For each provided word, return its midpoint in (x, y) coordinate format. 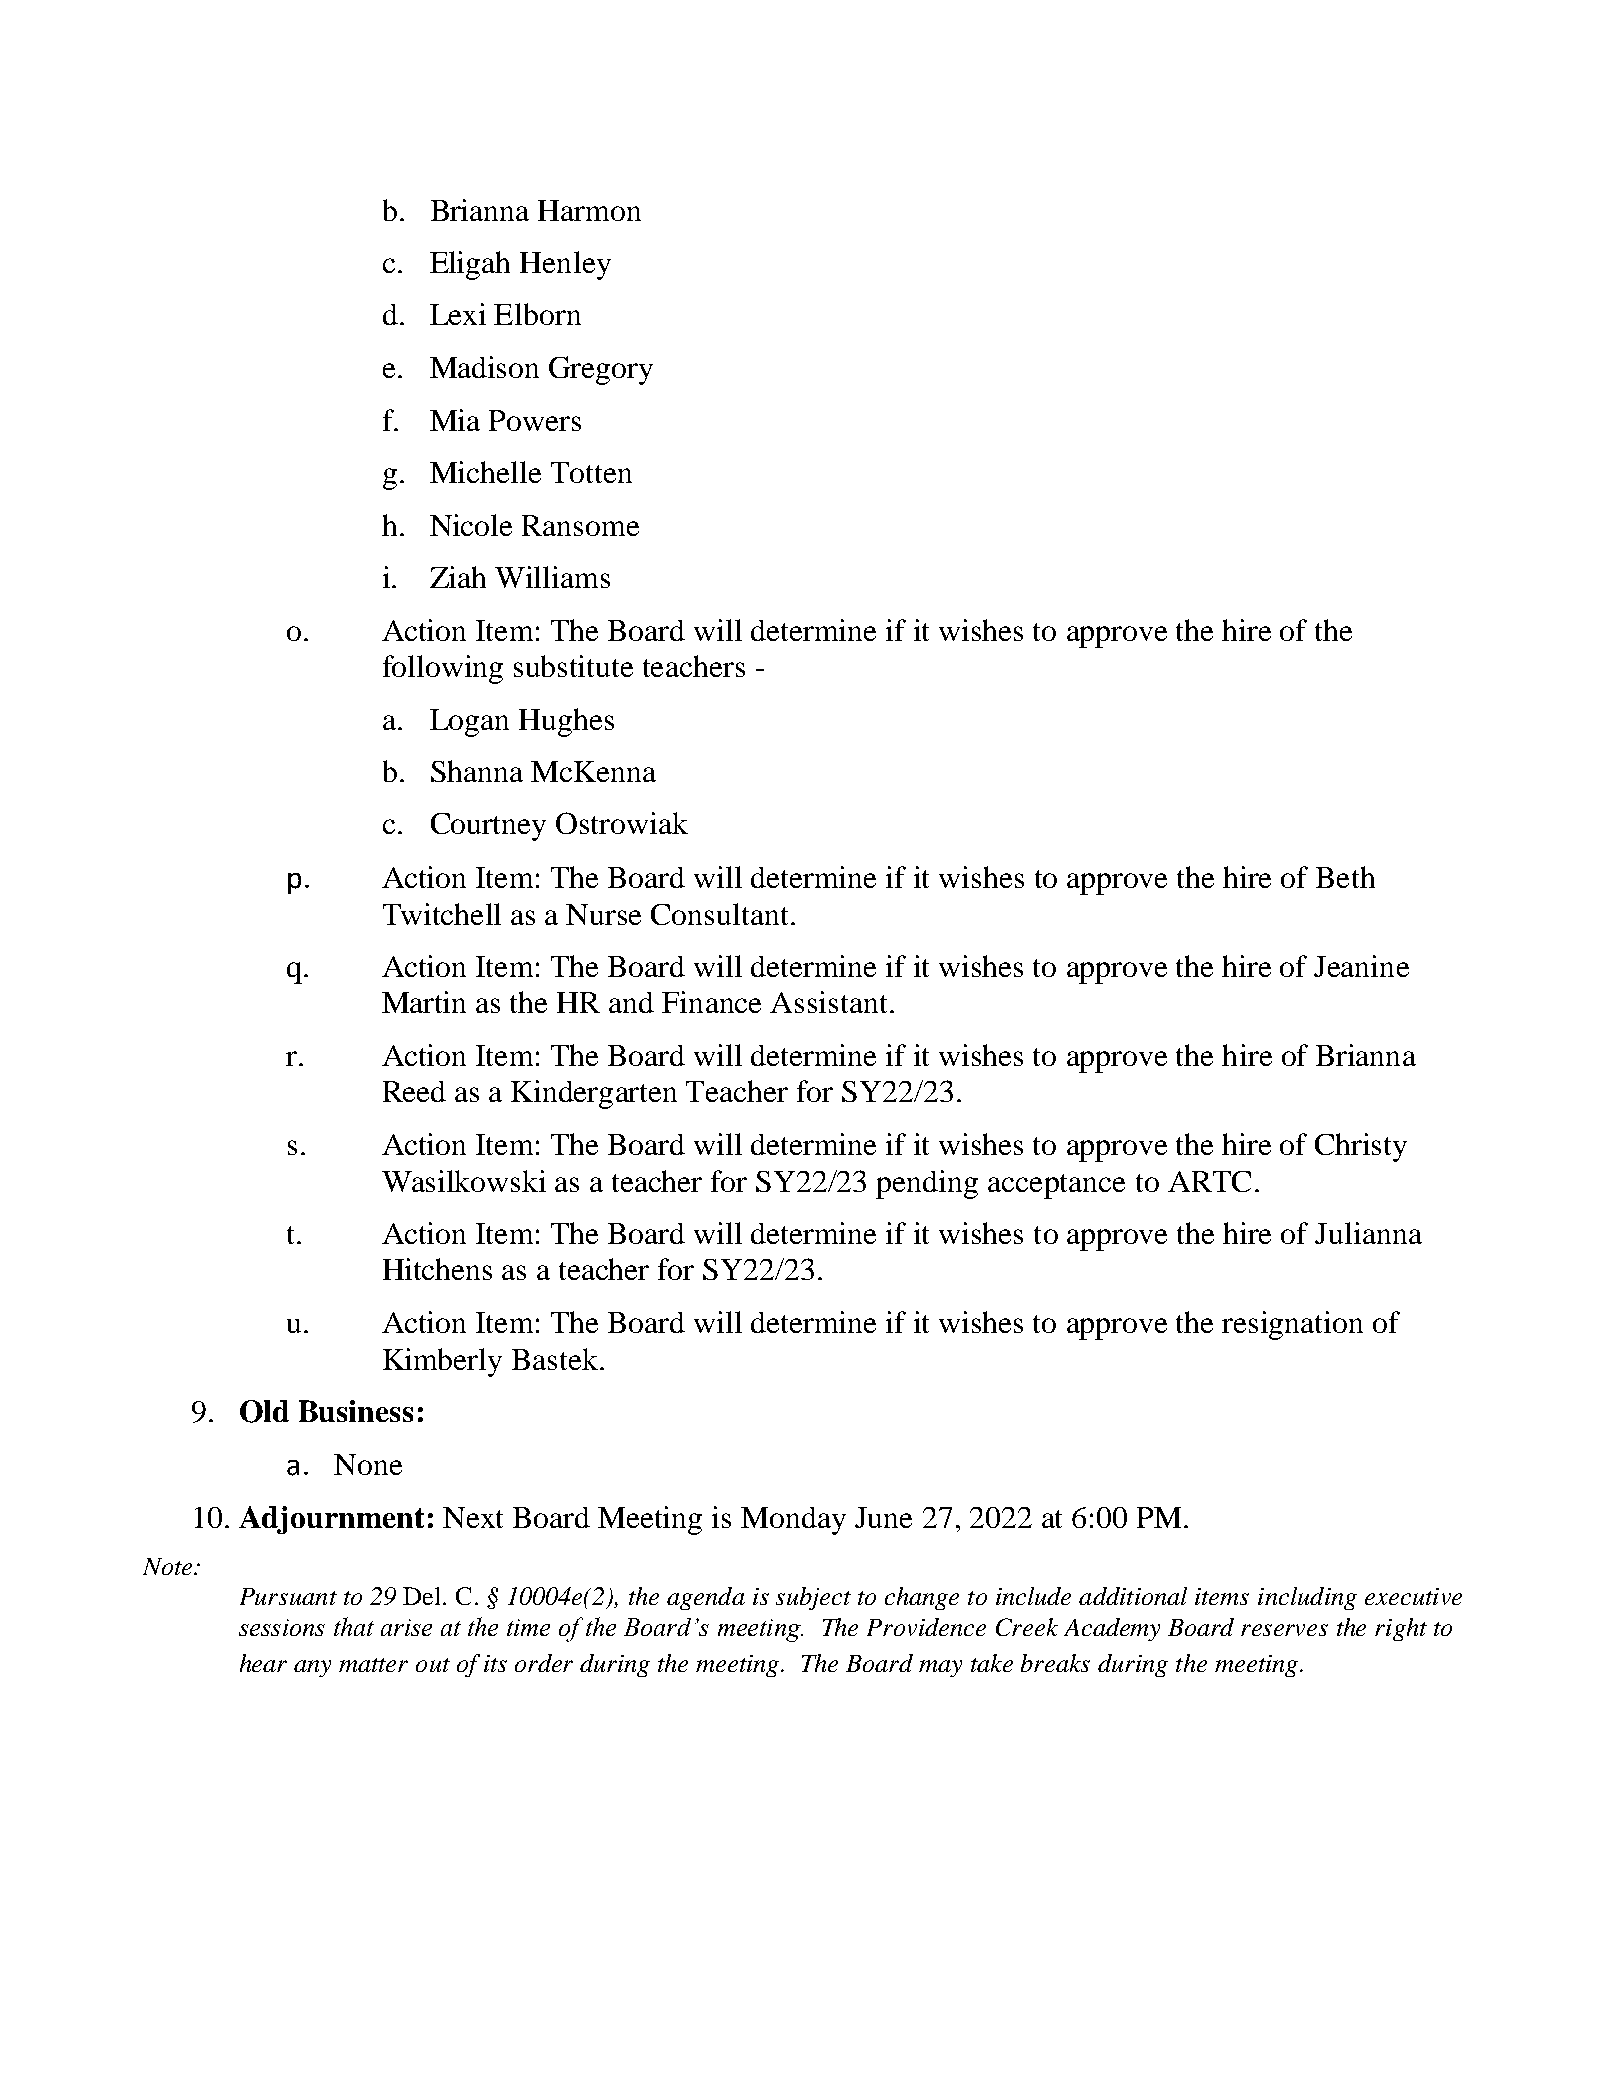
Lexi (458, 314)
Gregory (601, 370)
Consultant (721, 914)
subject (813, 1598)
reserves (1284, 1630)
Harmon (589, 210)
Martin (424, 1002)
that (354, 1626)
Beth (1345, 877)
